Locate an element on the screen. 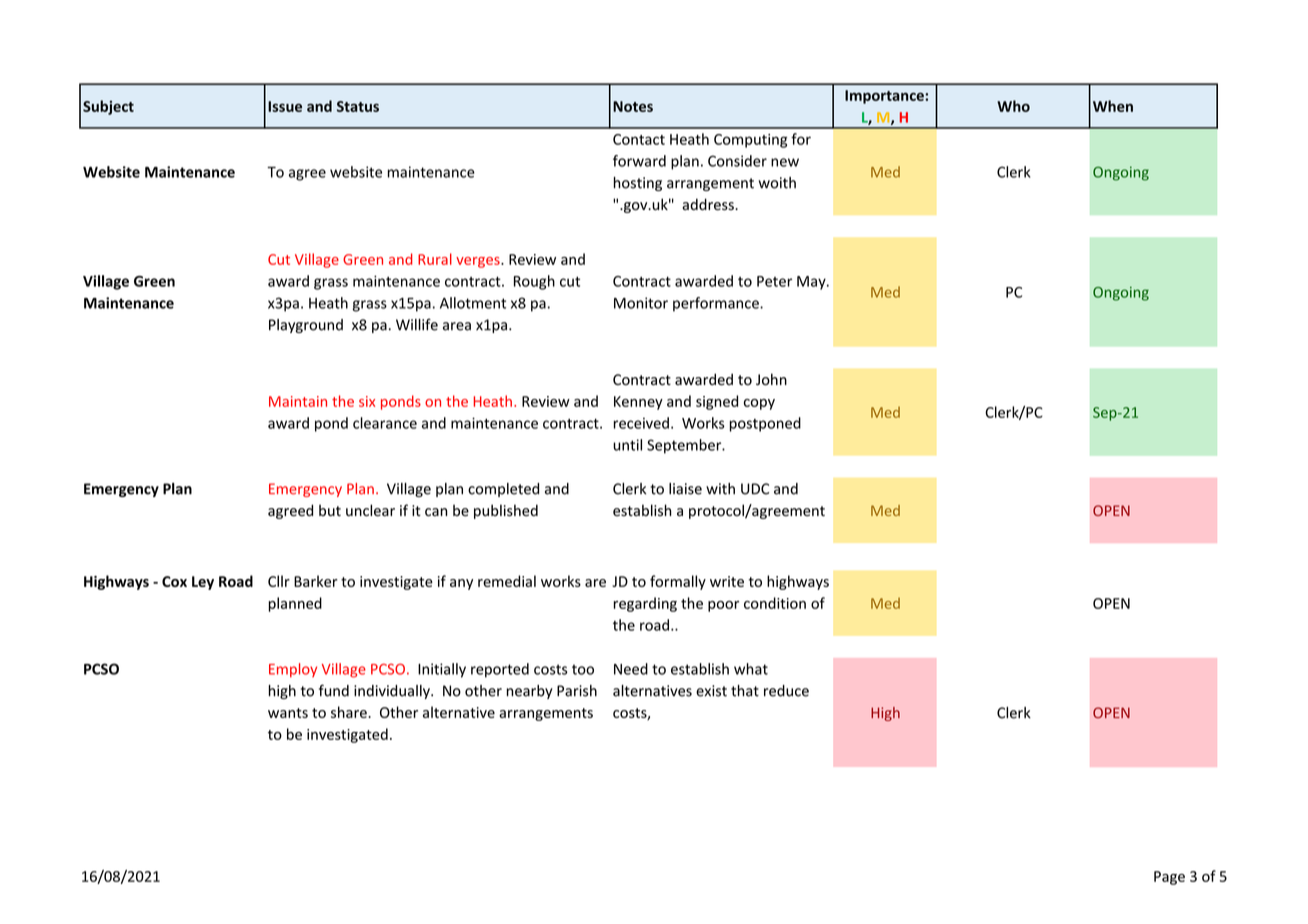 The image size is (1308, 924). Parish is located at coordinates (577, 691).
